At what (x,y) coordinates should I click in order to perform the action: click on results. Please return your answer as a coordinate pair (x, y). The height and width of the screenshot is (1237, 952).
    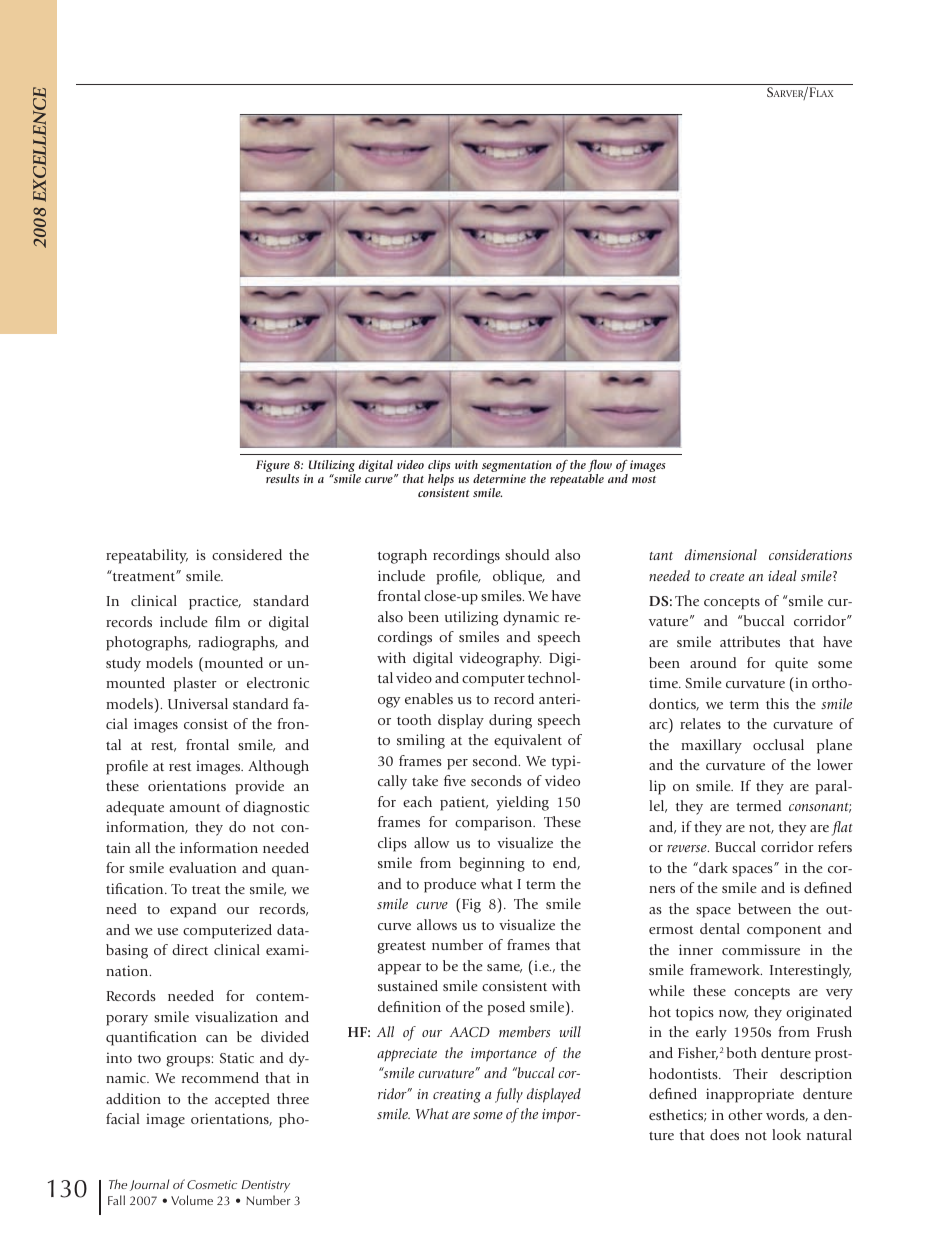
    Looking at the image, I should click on (282, 478).
